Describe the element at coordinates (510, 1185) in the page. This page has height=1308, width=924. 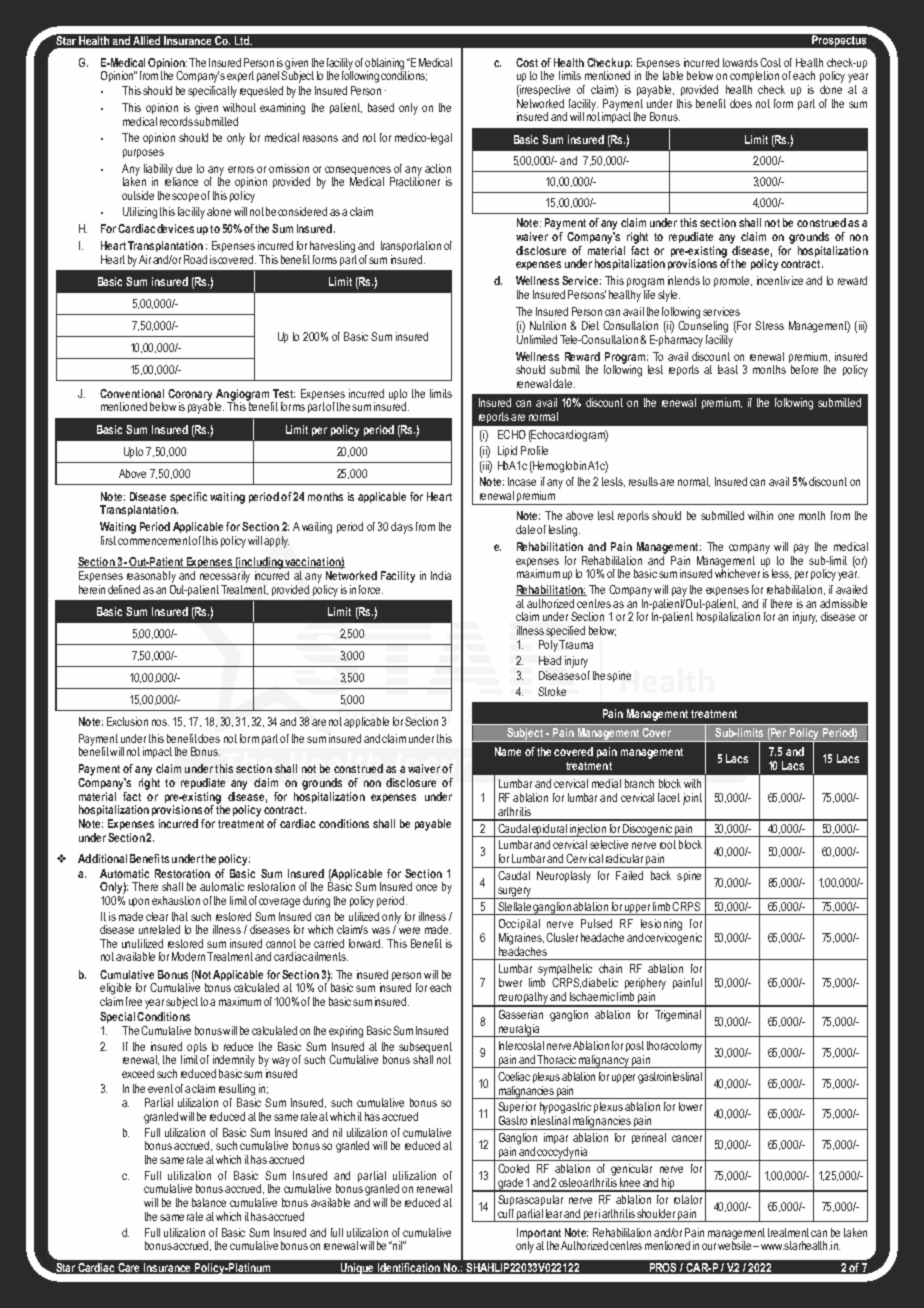
I see `grade` at that location.
